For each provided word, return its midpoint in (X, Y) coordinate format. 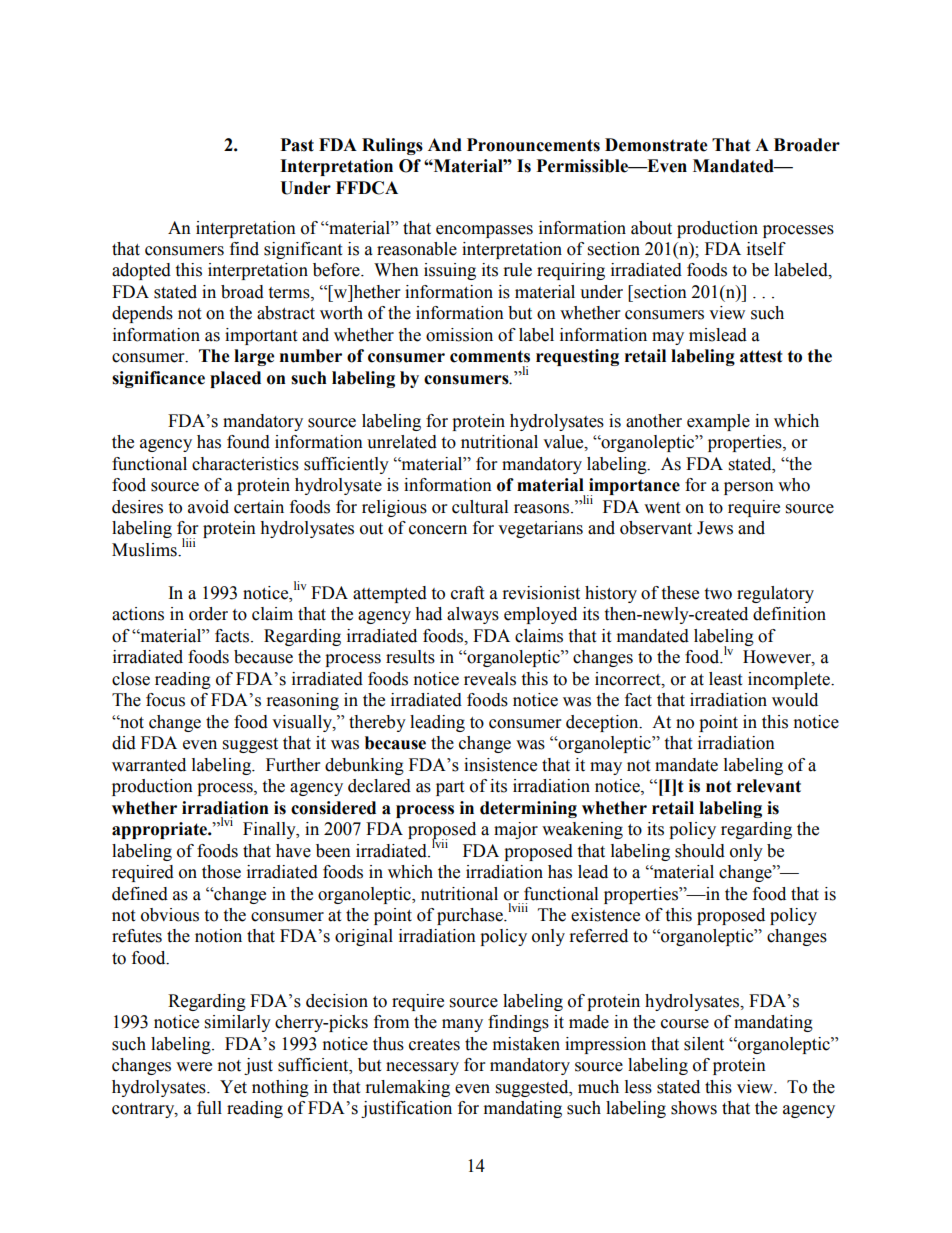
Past (297, 145)
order (208, 614)
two (718, 594)
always (473, 615)
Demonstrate (656, 145)
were (194, 1067)
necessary (422, 1068)
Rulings (392, 146)
